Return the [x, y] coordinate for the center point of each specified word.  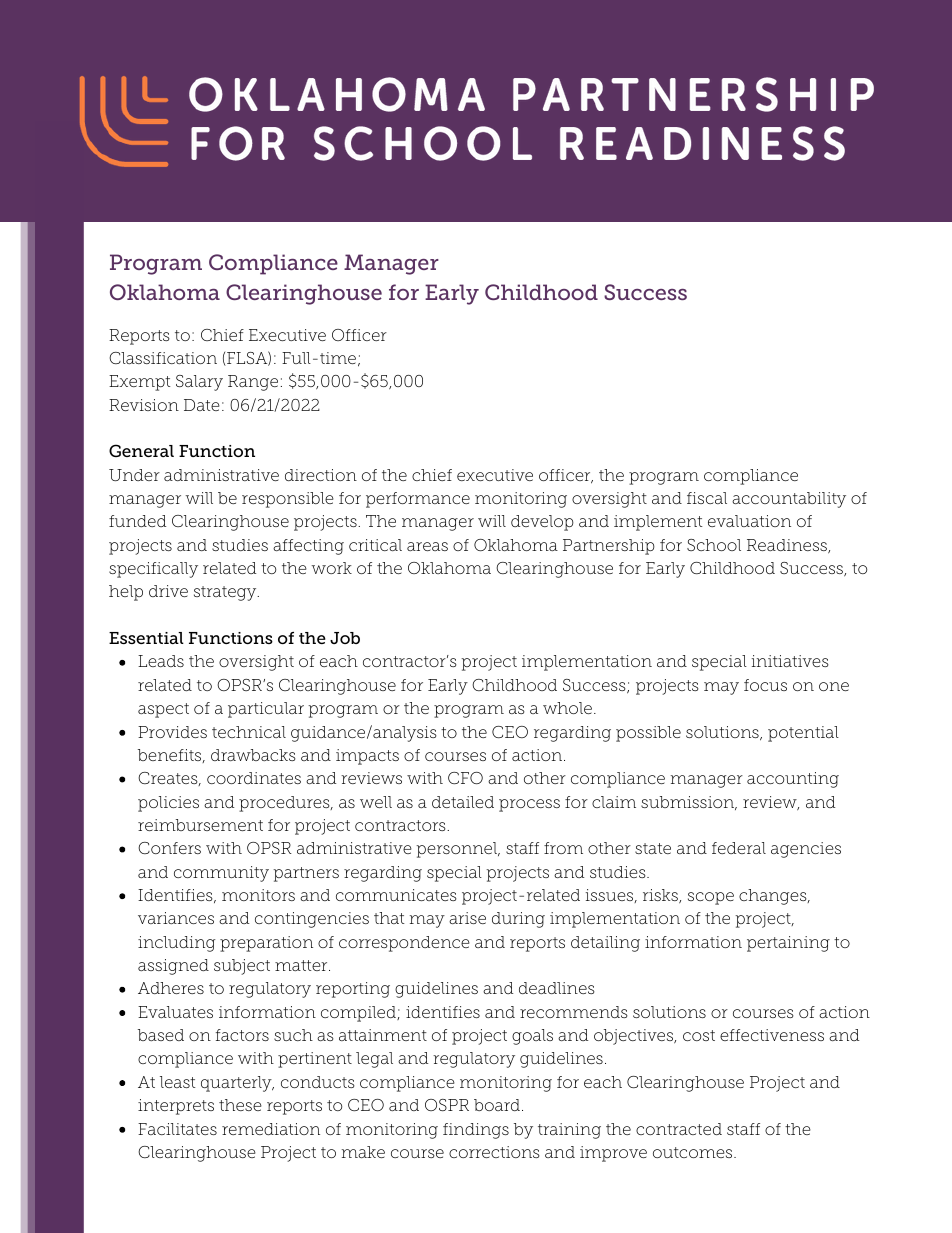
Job [345, 638]
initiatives [790, 661]
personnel [457, 850]
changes [774, 897]
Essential [146, 638]
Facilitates [177, 1129]
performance [418, 500]
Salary [199, 383]
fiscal [707, 498]
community [221, 874]
